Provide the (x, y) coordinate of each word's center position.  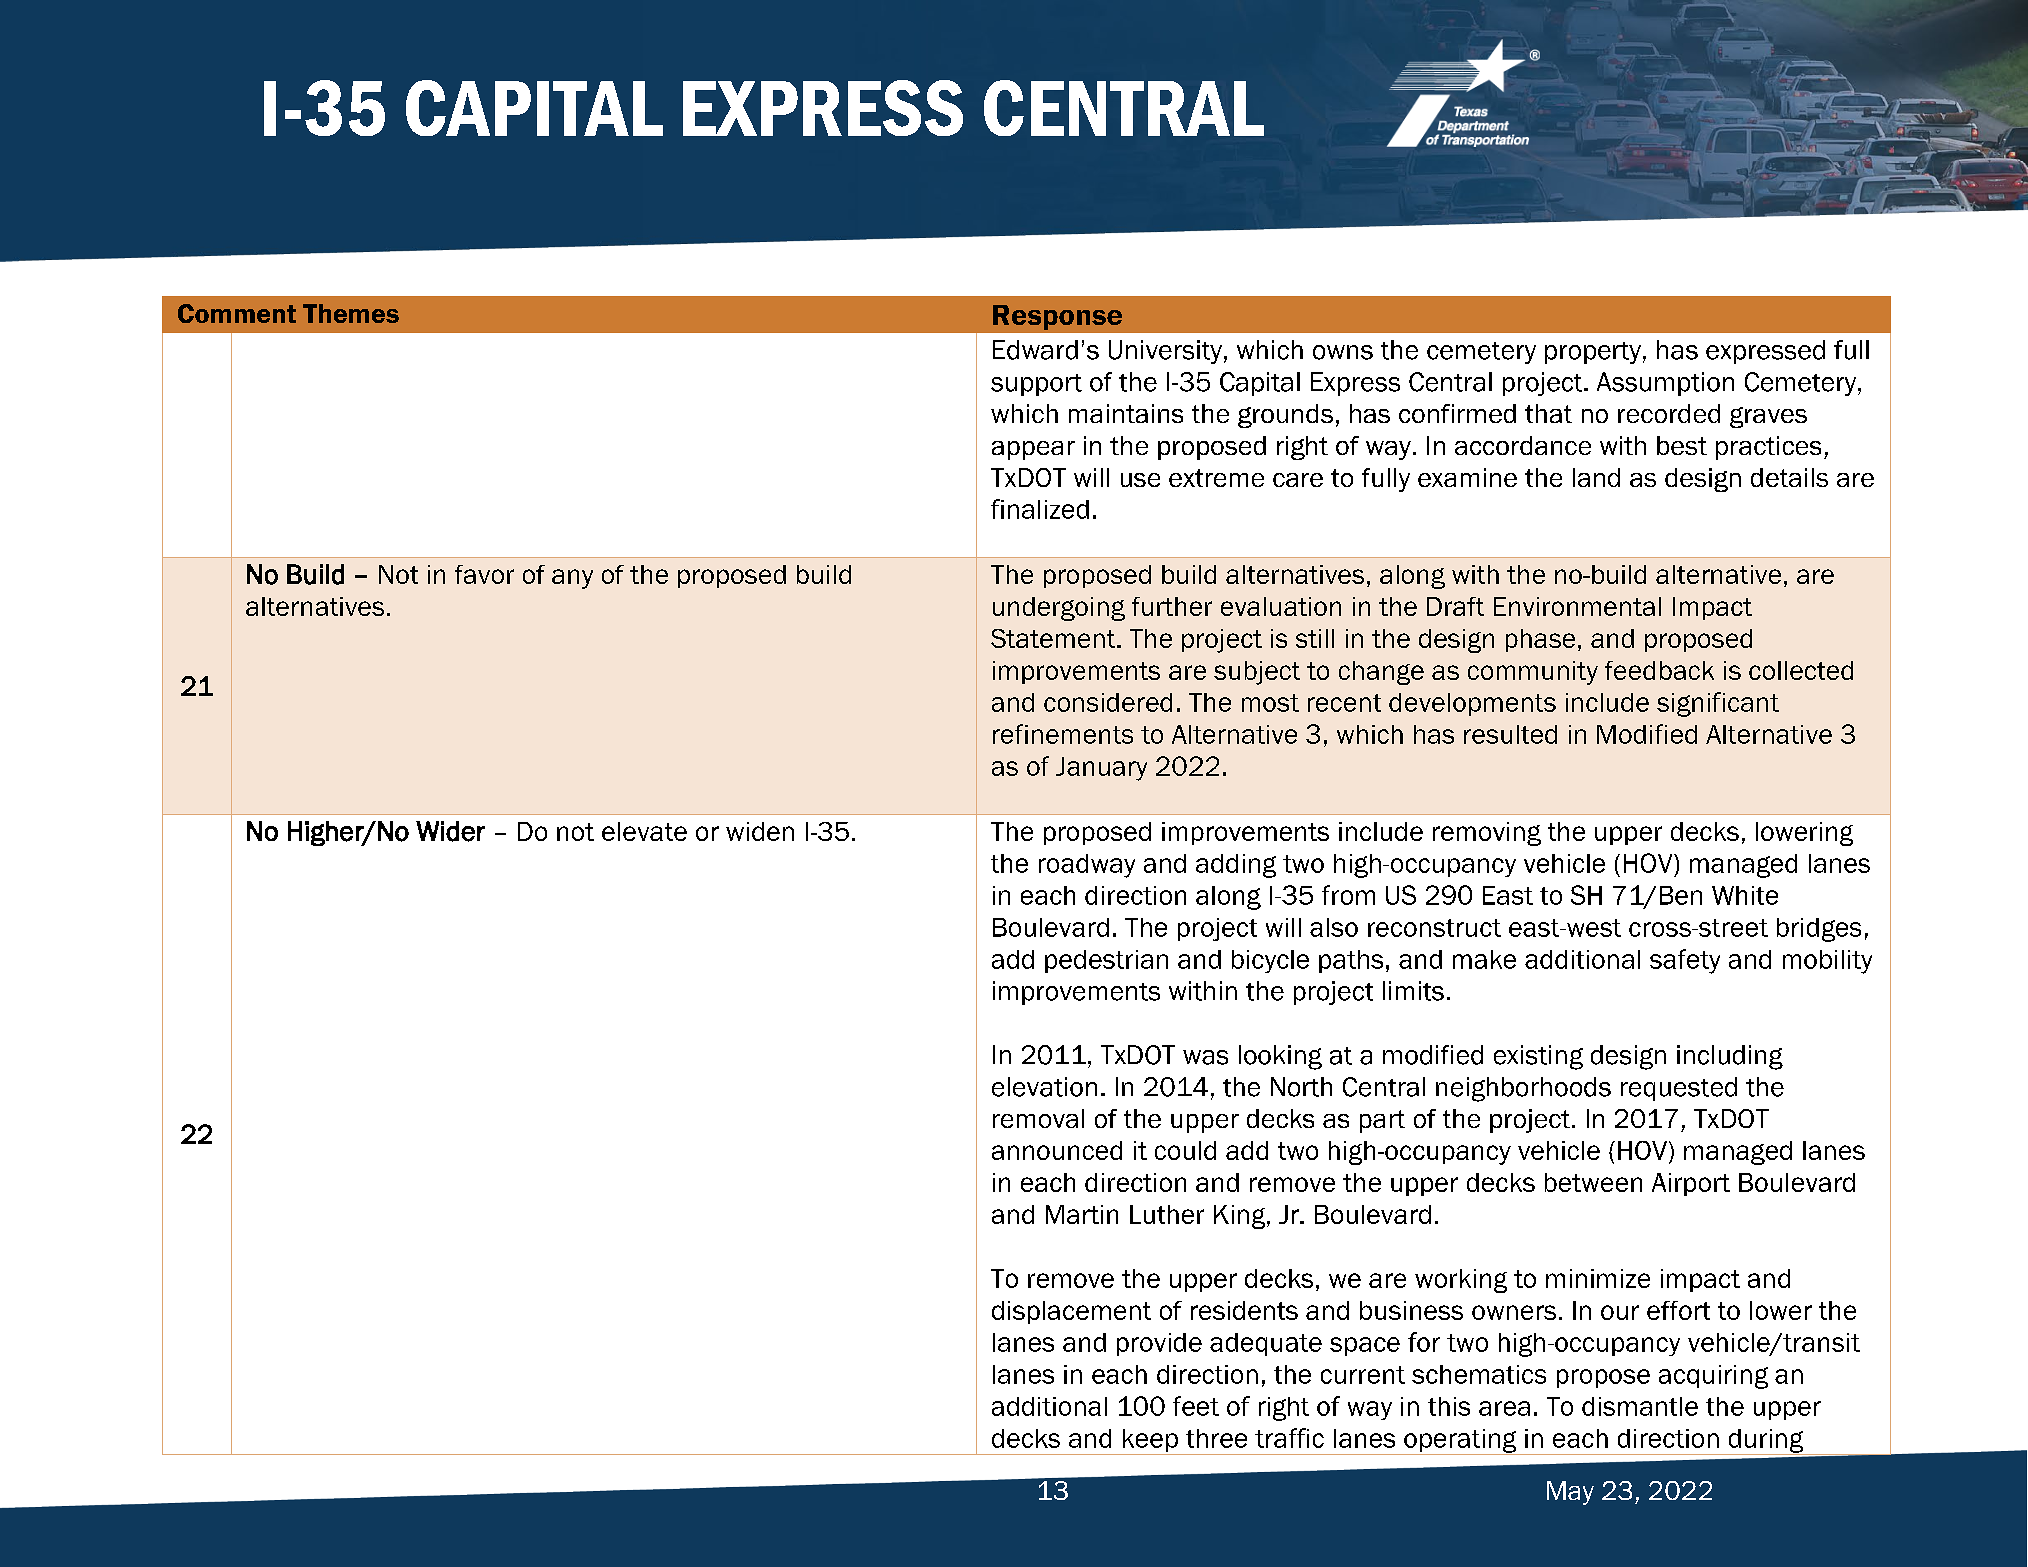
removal (1038, 1118)
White (1745, 895)
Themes (351, 313)
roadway (1087, 866)
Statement (1054, 638)
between (1593, 1182)
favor (484, 574)
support (1036, 385)
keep (1150, 1442)
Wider (450, 831)
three (1216, 1438)
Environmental (1577, 606)
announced (1057, 1150)
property (1593, 353)
